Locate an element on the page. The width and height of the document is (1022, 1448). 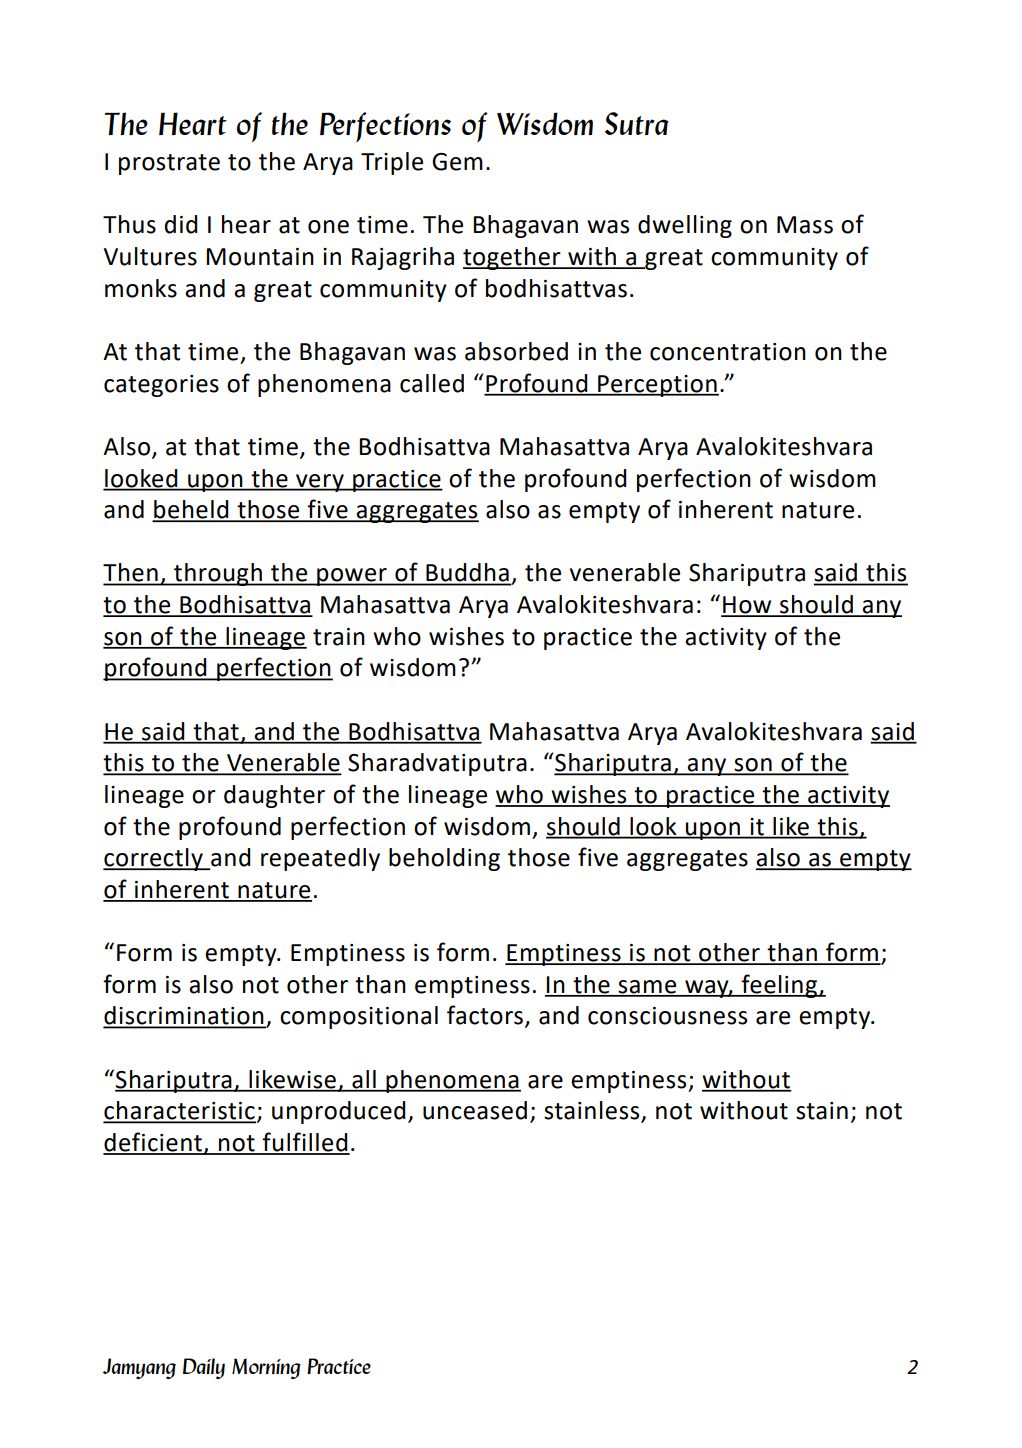
dwelling is located at coordinates (685, 226).
